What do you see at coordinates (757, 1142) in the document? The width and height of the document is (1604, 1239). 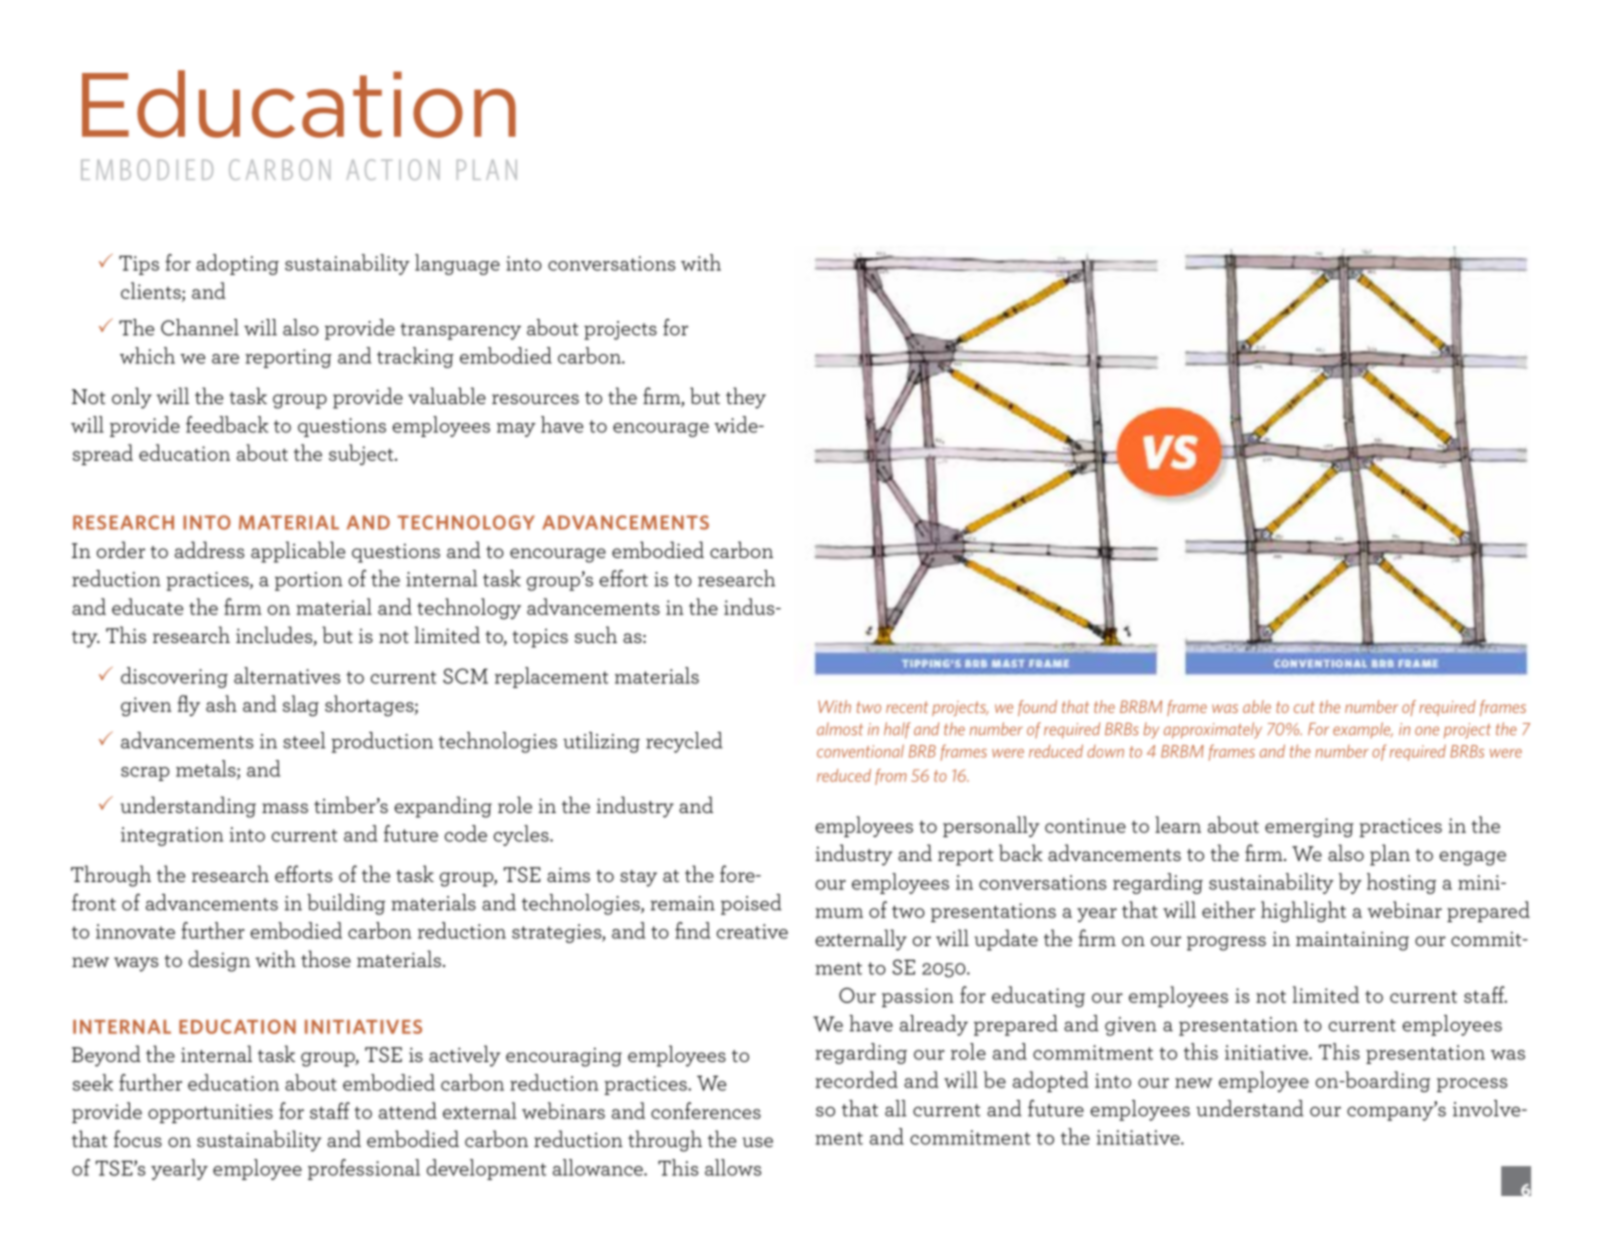 I see `use` at bounding box center [757, 1142].
